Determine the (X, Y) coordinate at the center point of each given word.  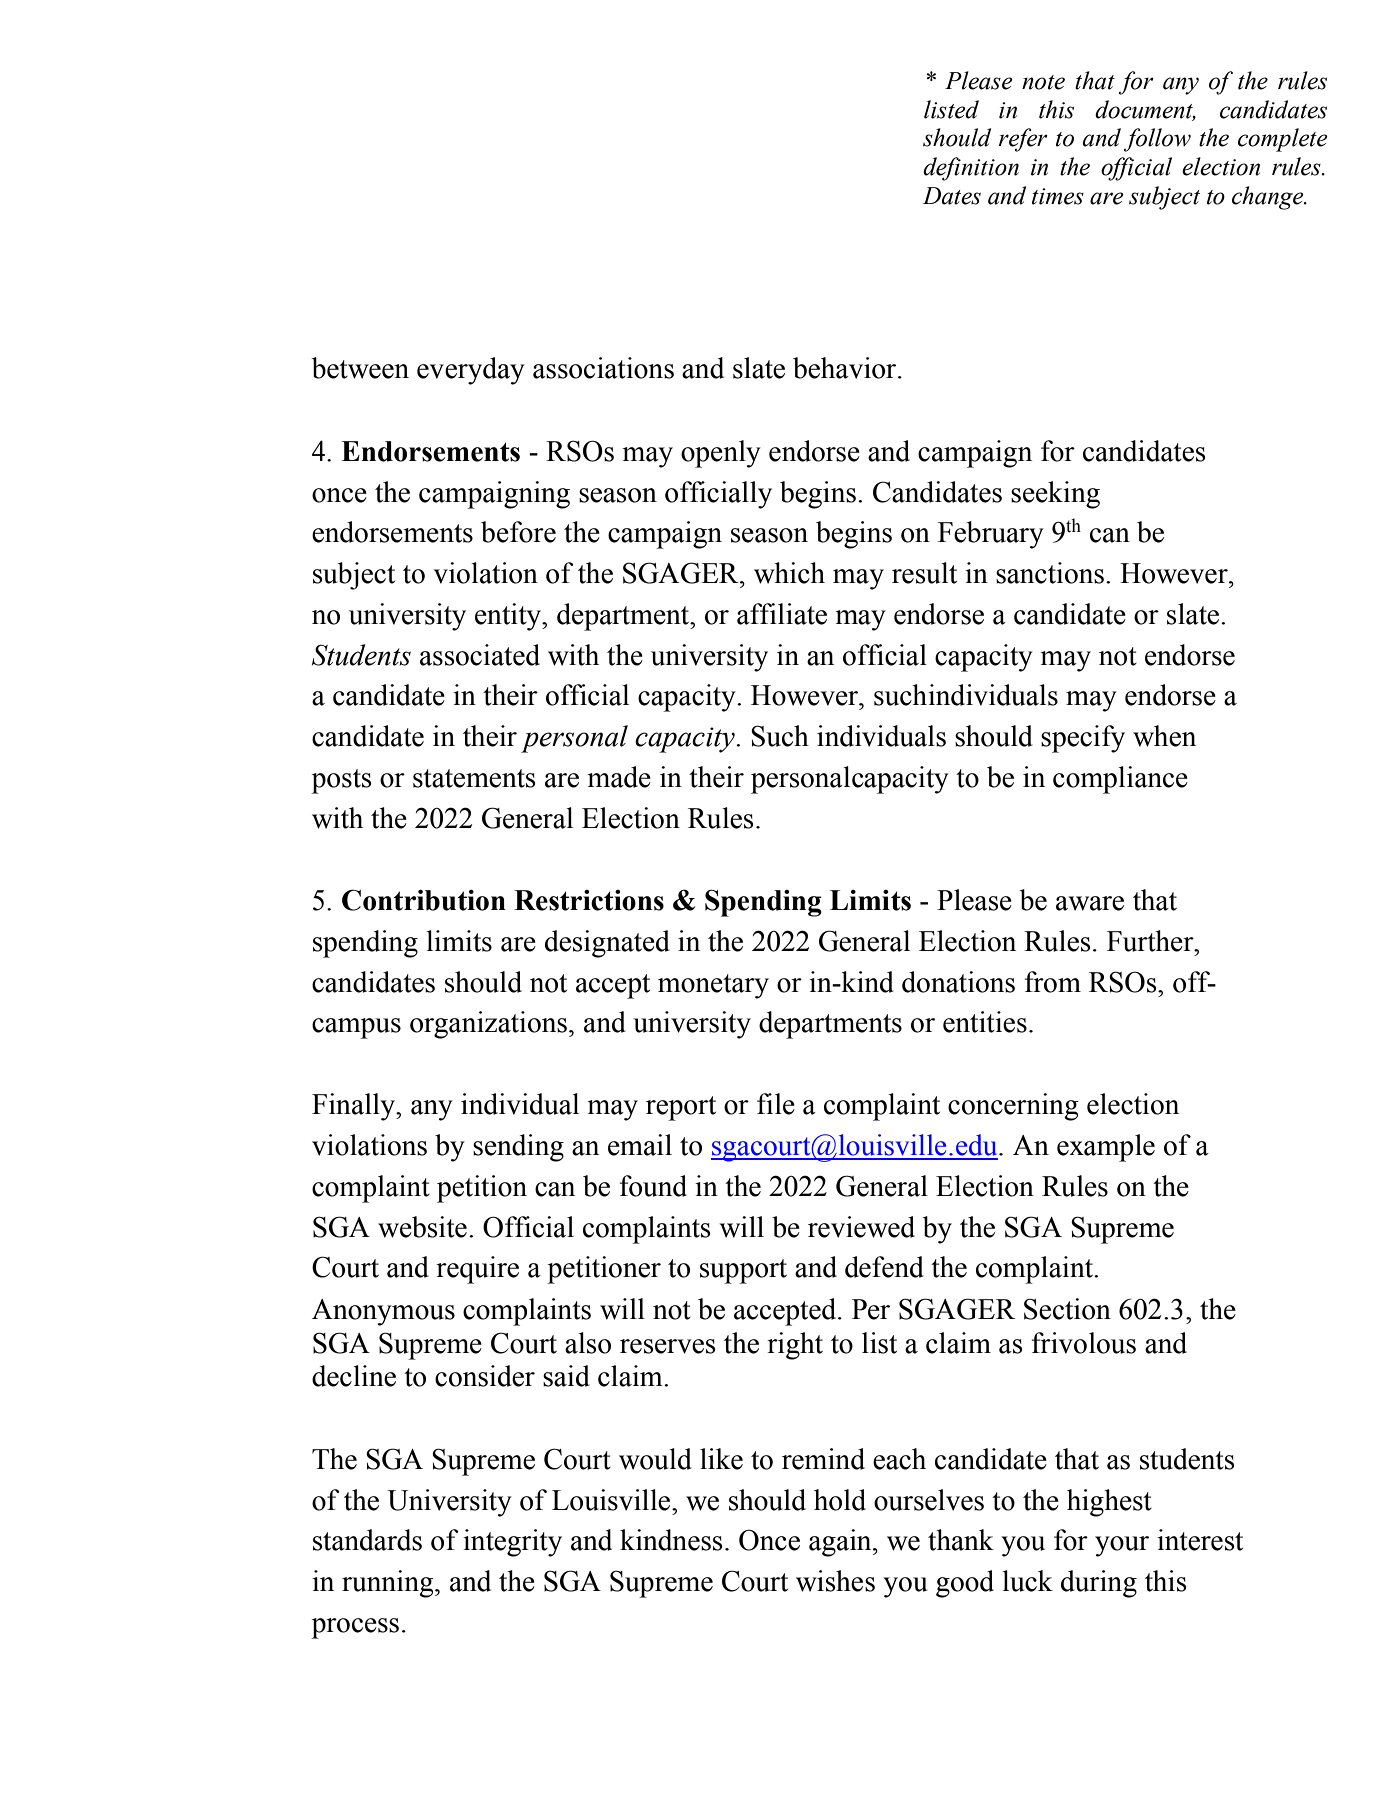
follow (1157, 140)
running (389, 1584)
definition (971, 169)
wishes (835, 1581)
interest (1200, 1540)
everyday (471, 371)
